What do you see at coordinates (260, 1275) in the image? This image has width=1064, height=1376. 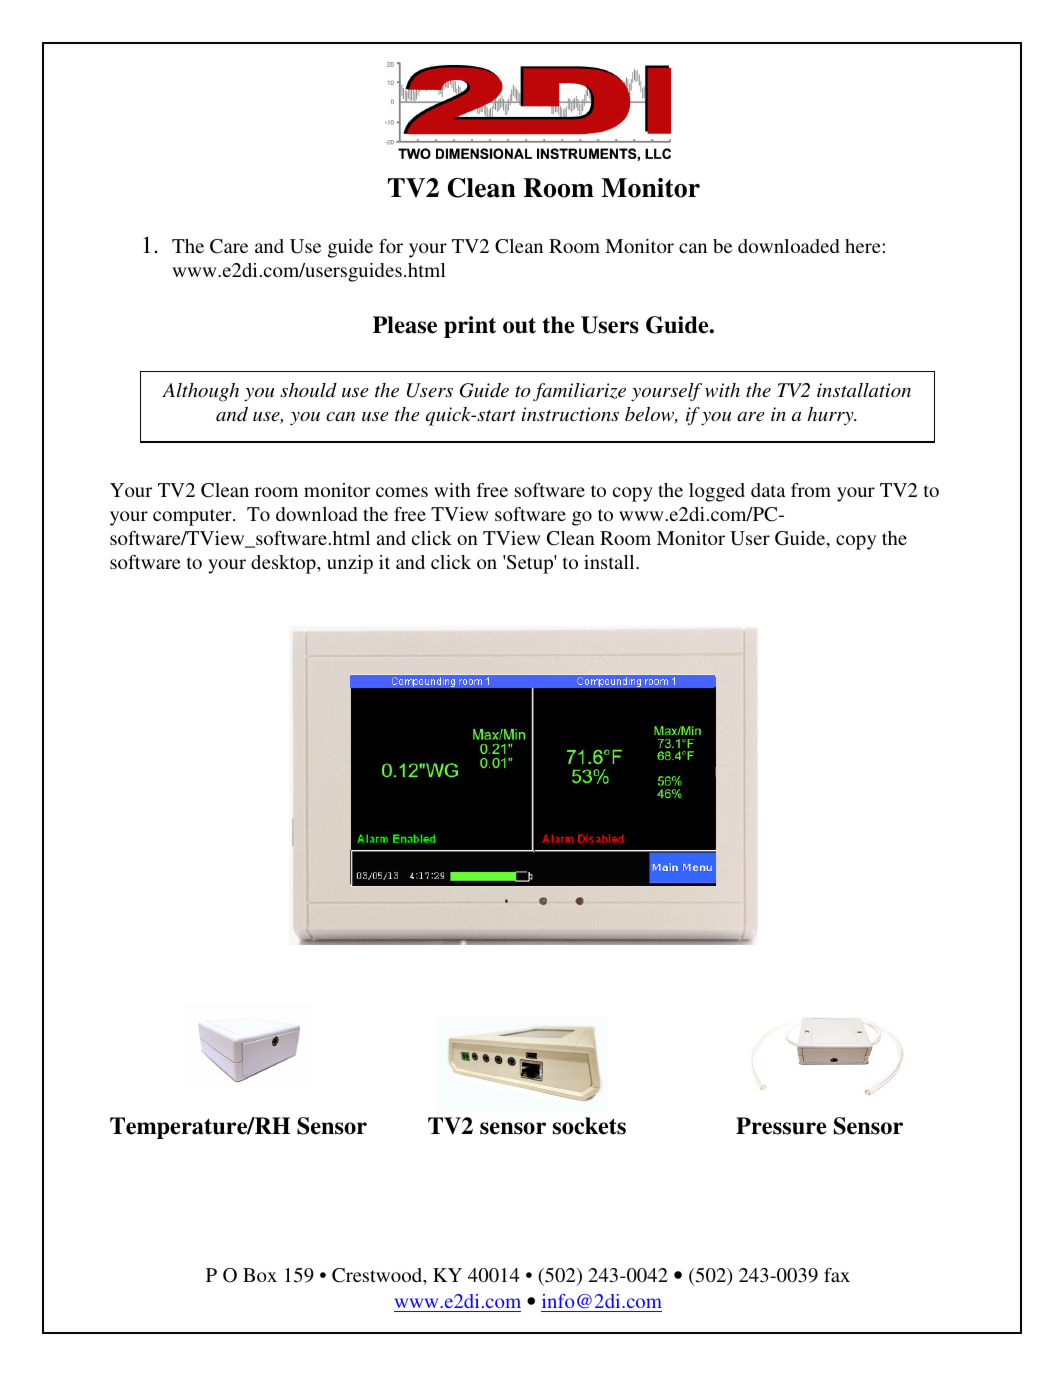 I see `Box` at bounding box center [260, 1275].
